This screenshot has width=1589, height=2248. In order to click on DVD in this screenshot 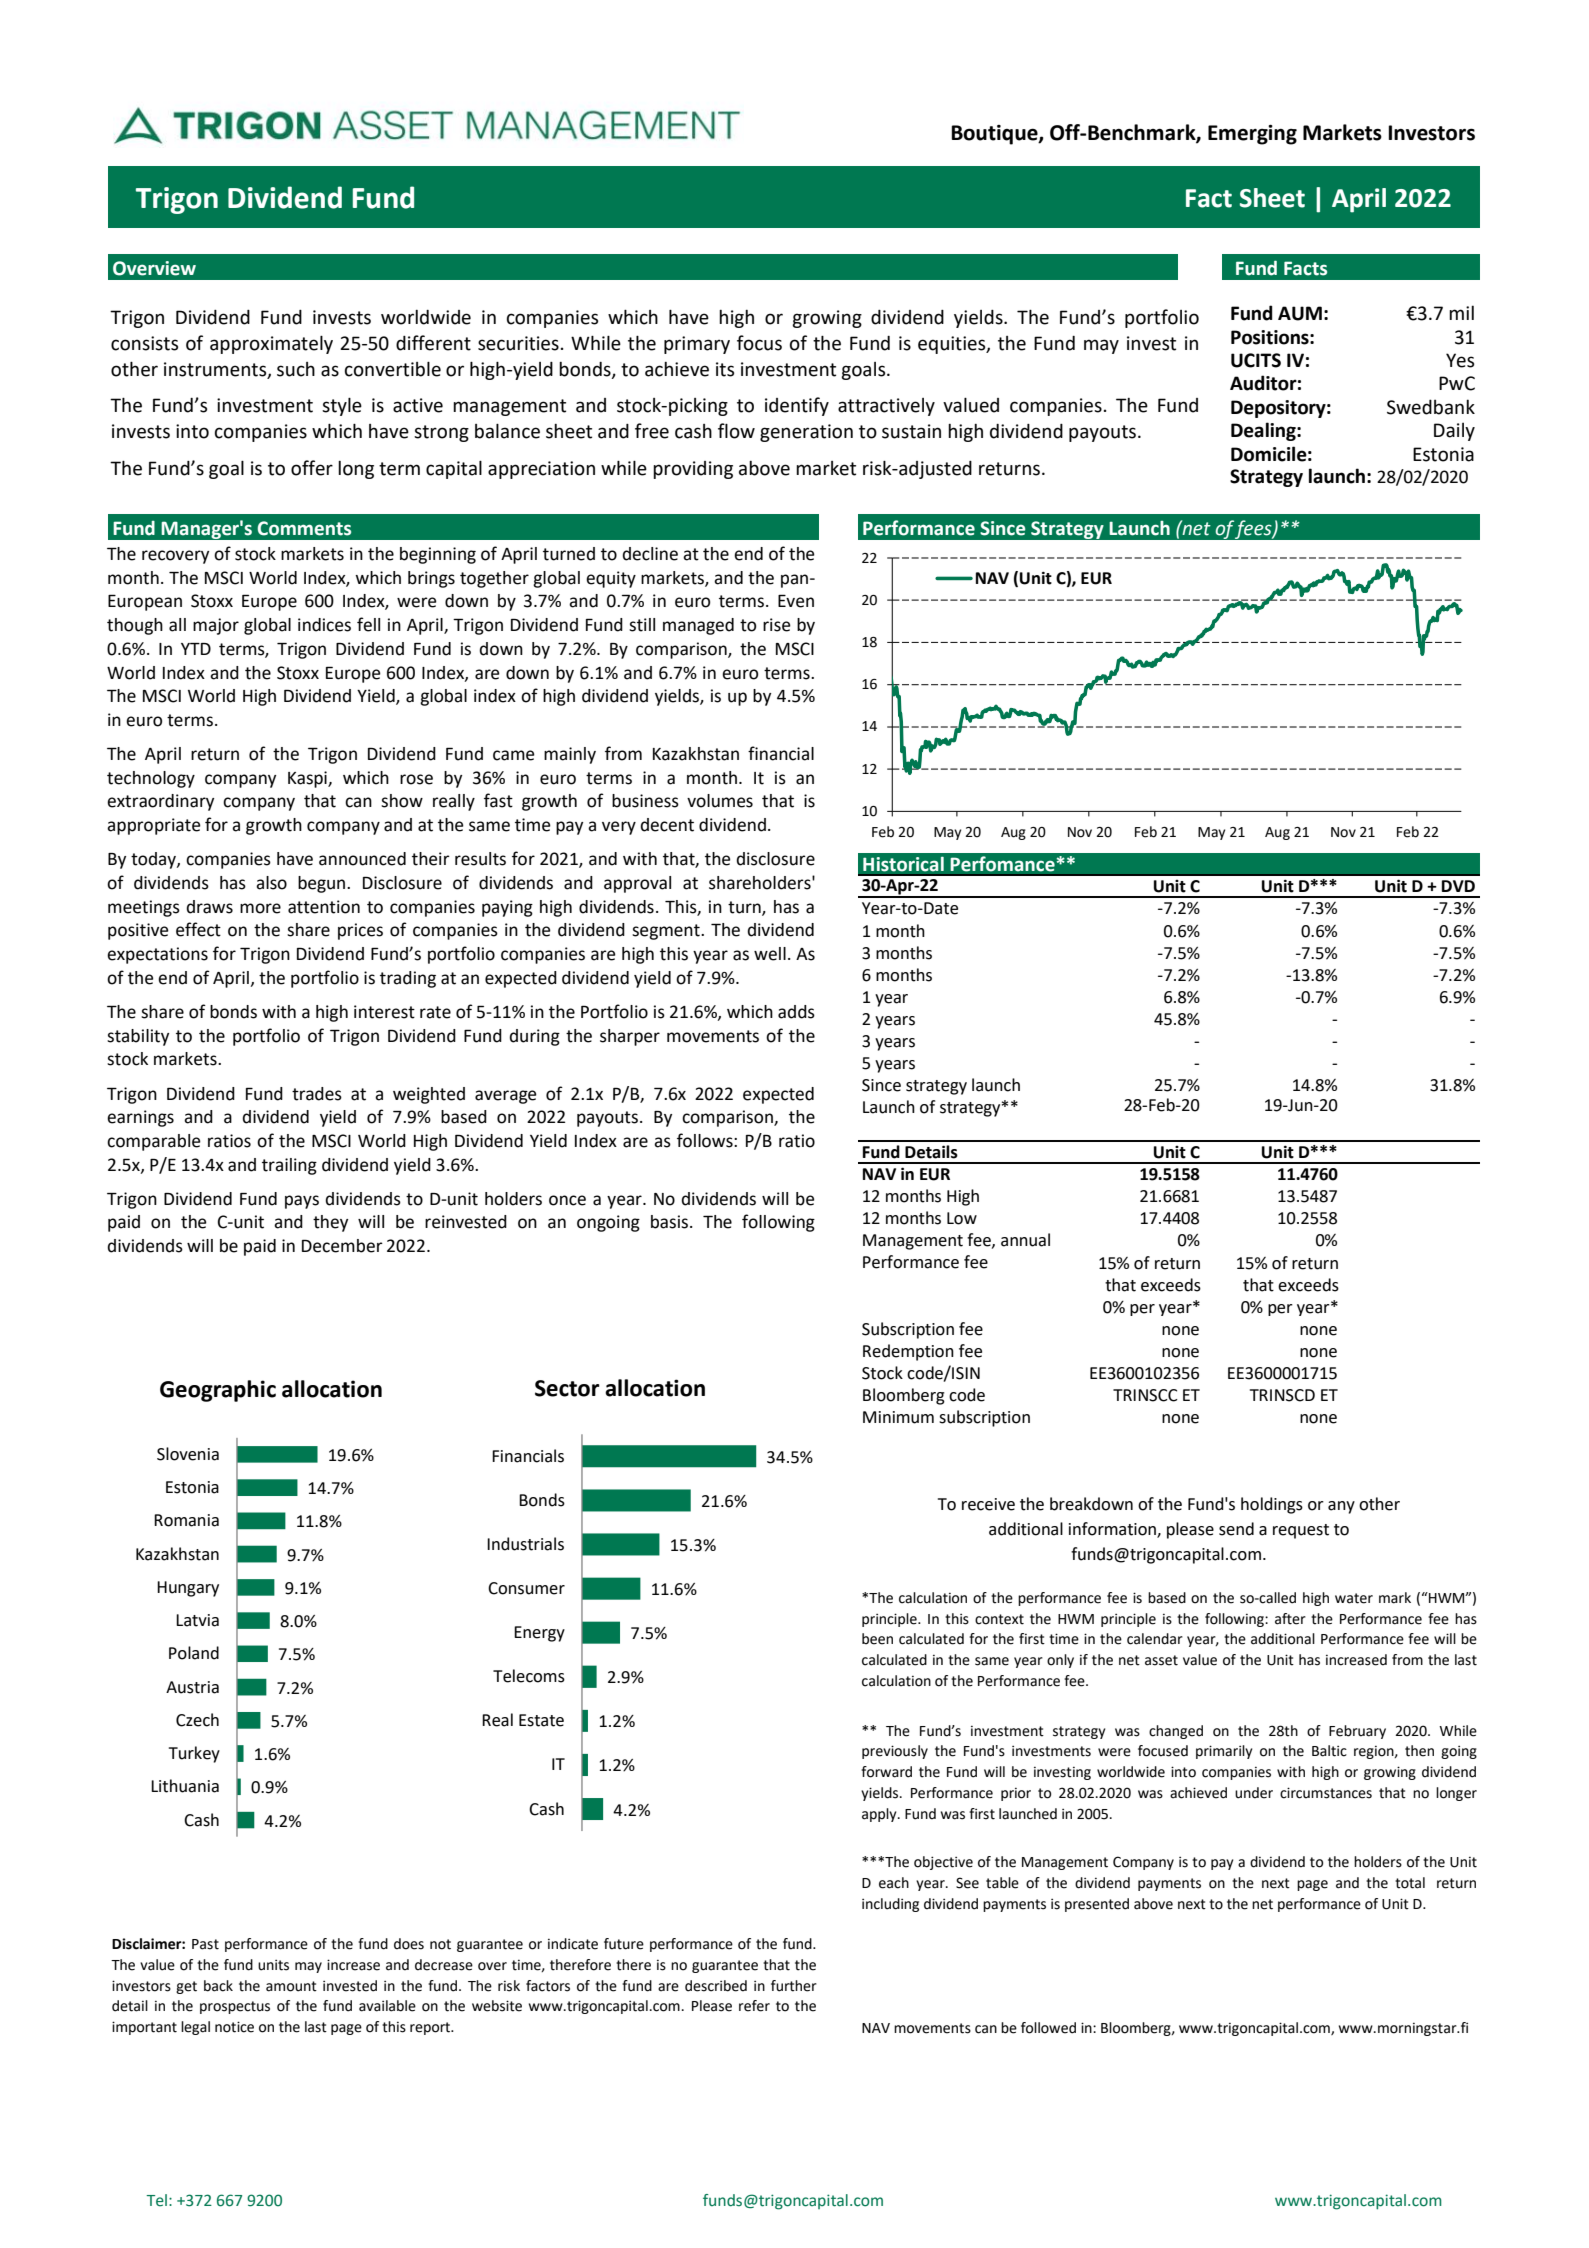, I will do `click(1458, 886)`.
